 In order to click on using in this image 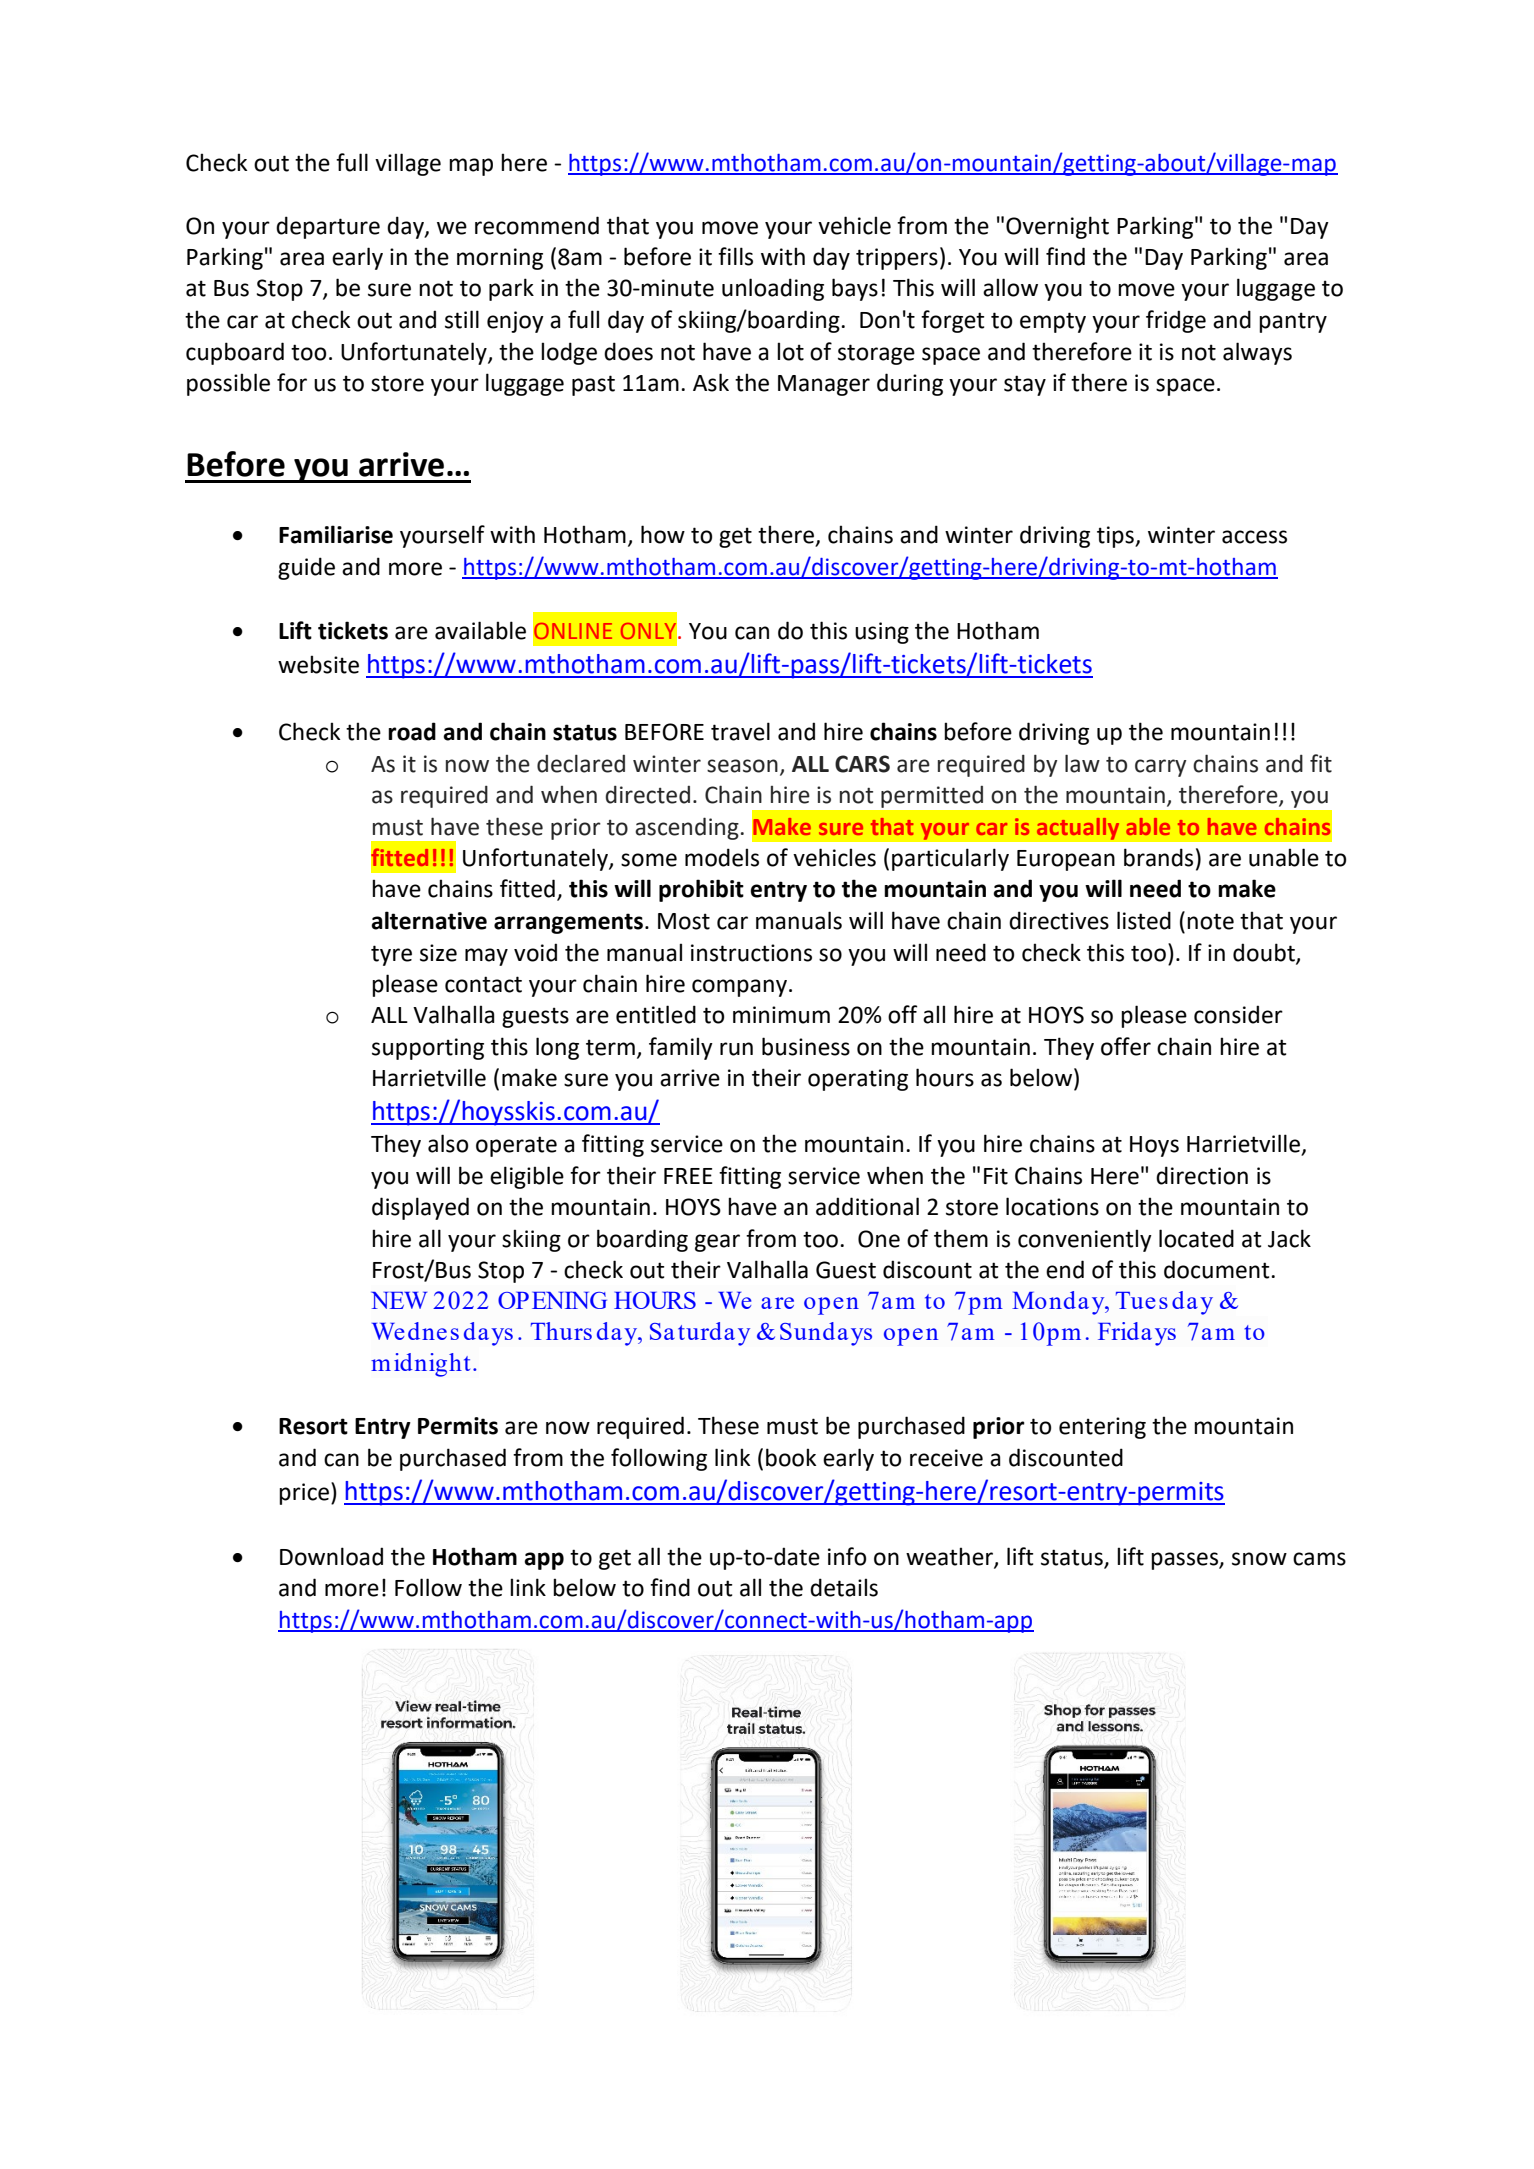, I will do `click(882, 633)`.
